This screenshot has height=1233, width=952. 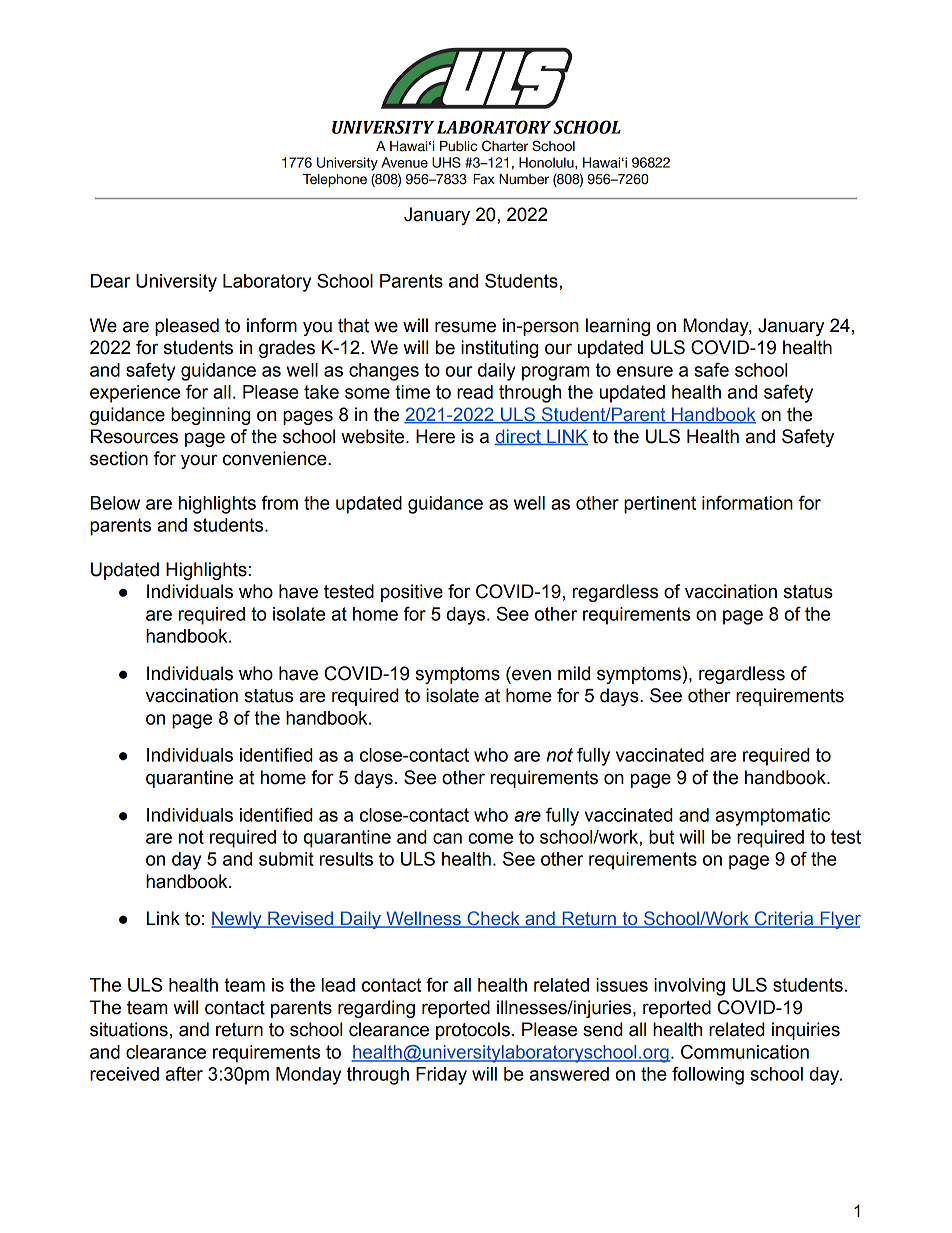 I want to click on Number, so click(x=524, y=179).
